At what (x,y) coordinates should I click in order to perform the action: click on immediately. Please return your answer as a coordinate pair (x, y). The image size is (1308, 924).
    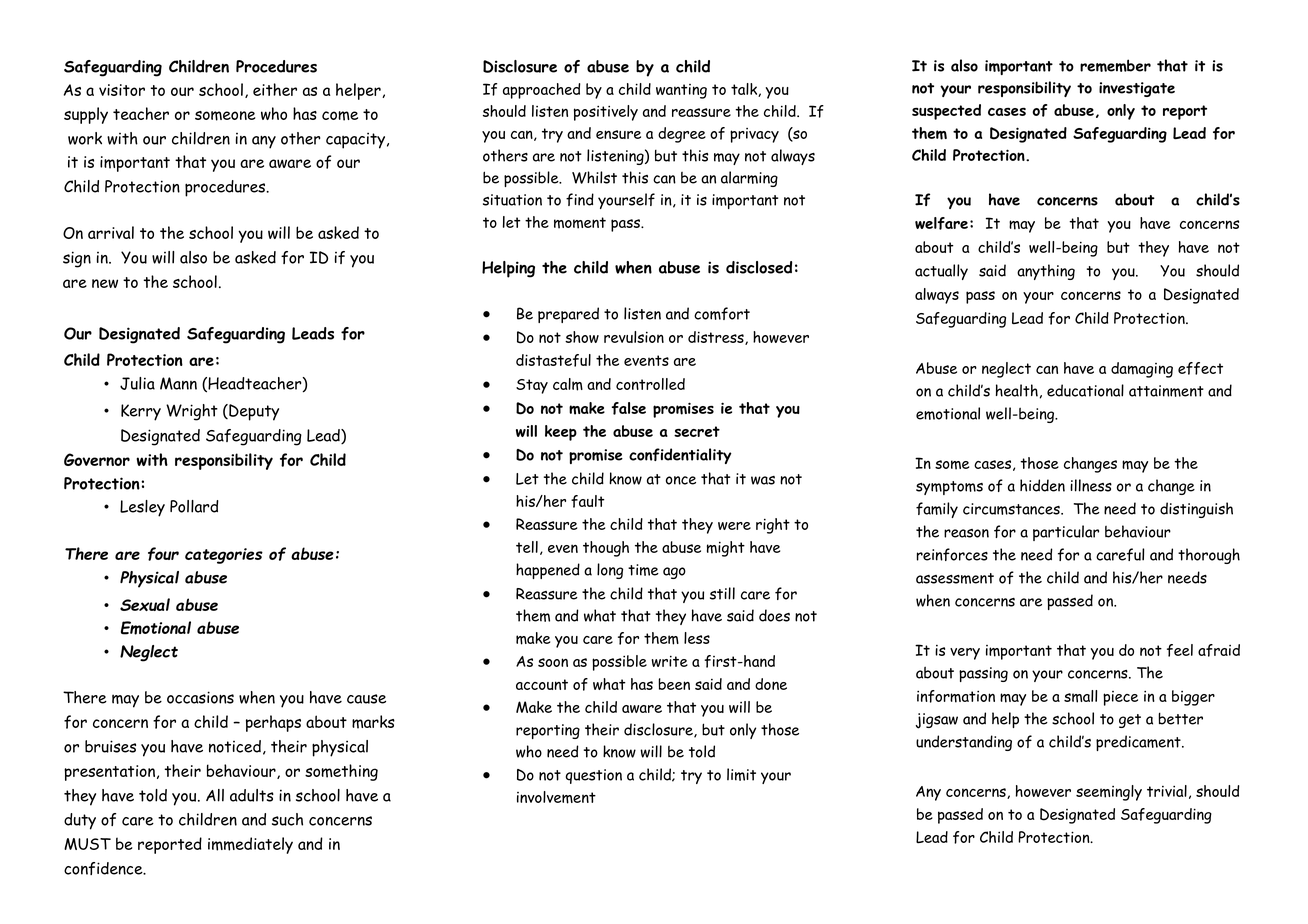
    Looking at the image, I should click on (250, 845).
